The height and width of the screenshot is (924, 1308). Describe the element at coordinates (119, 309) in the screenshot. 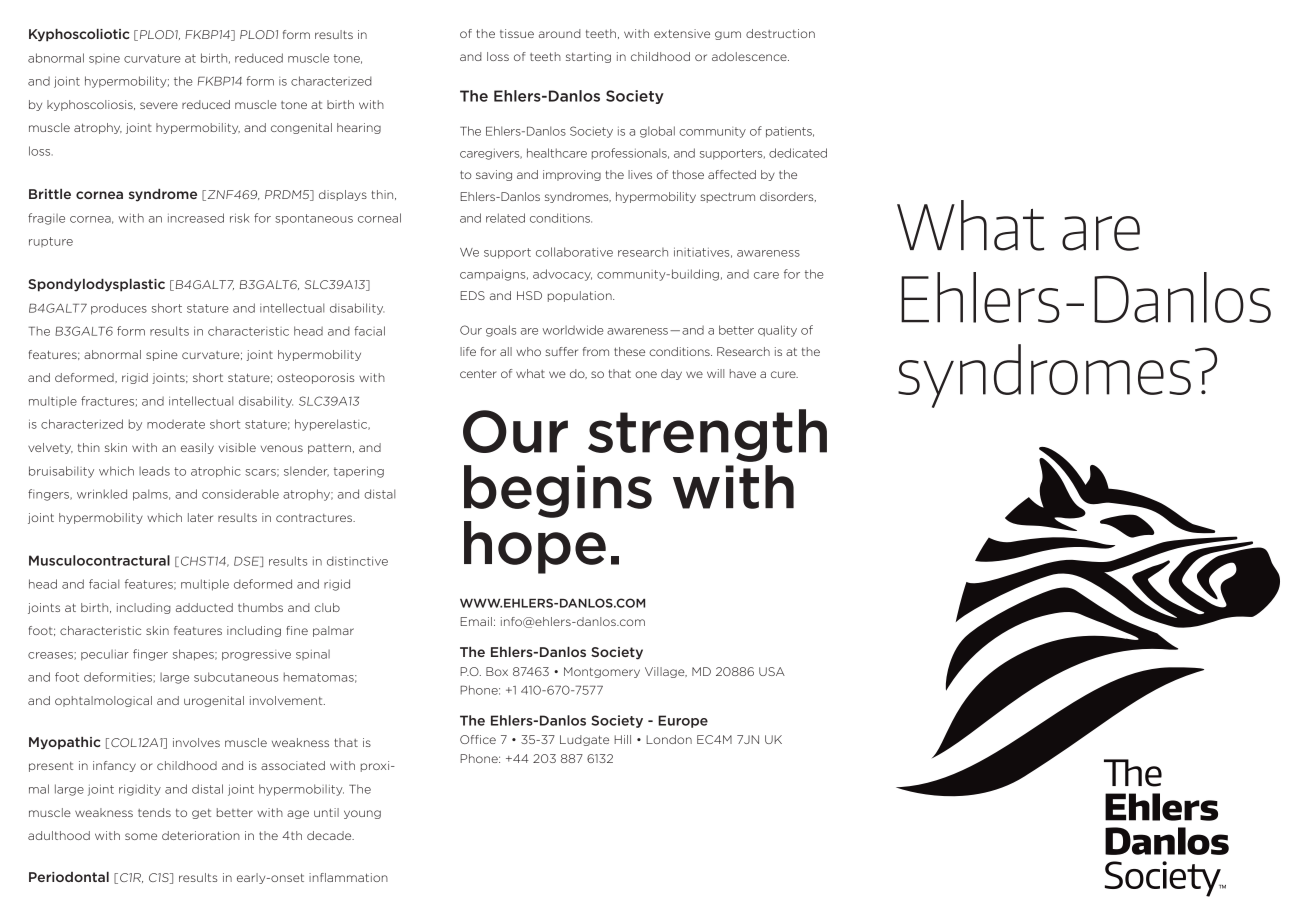

I see `produces` at that location.
